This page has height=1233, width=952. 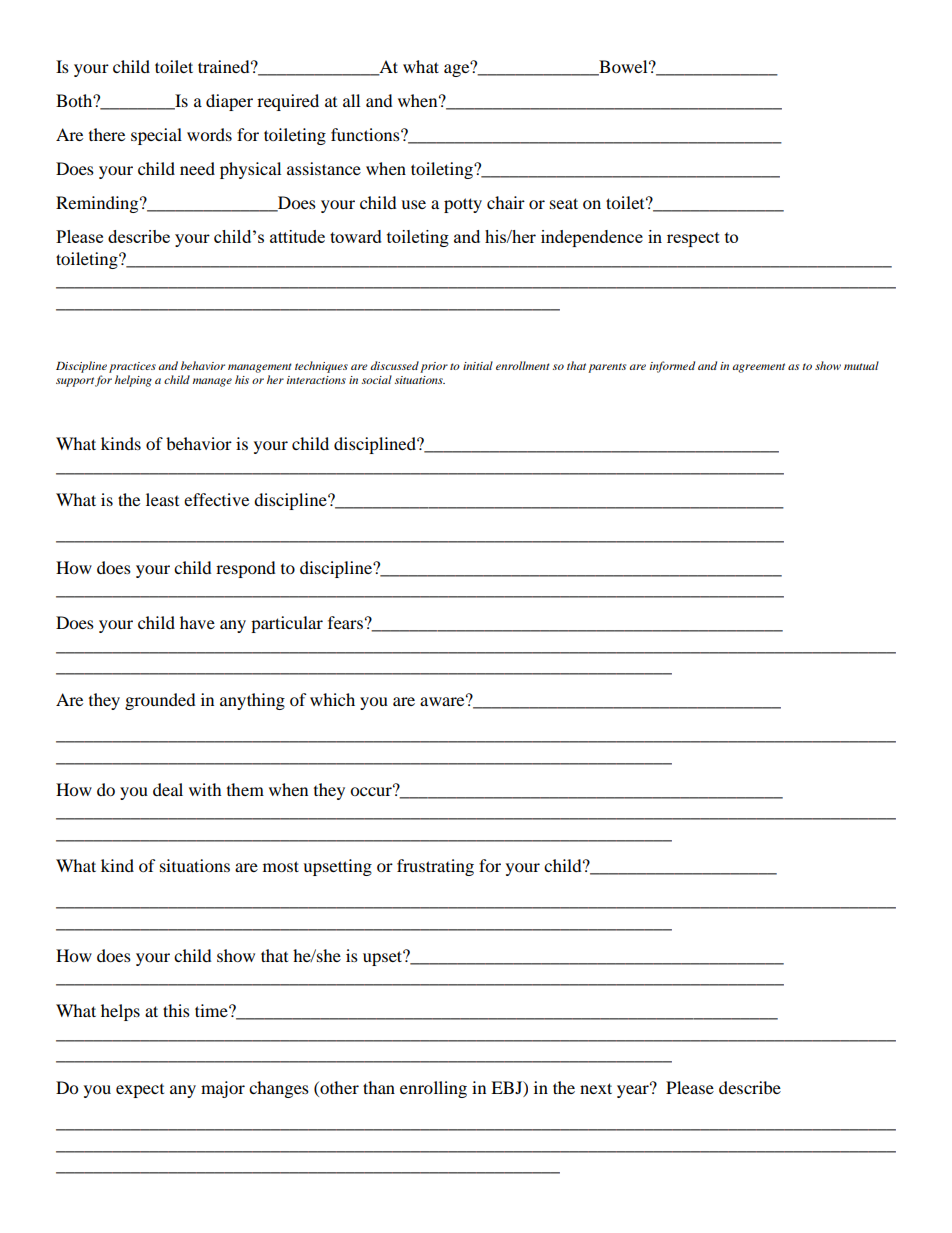 What do you see at coordinates (168, 789) in the page?
I see `deal` at bounding box center [168, 789].
